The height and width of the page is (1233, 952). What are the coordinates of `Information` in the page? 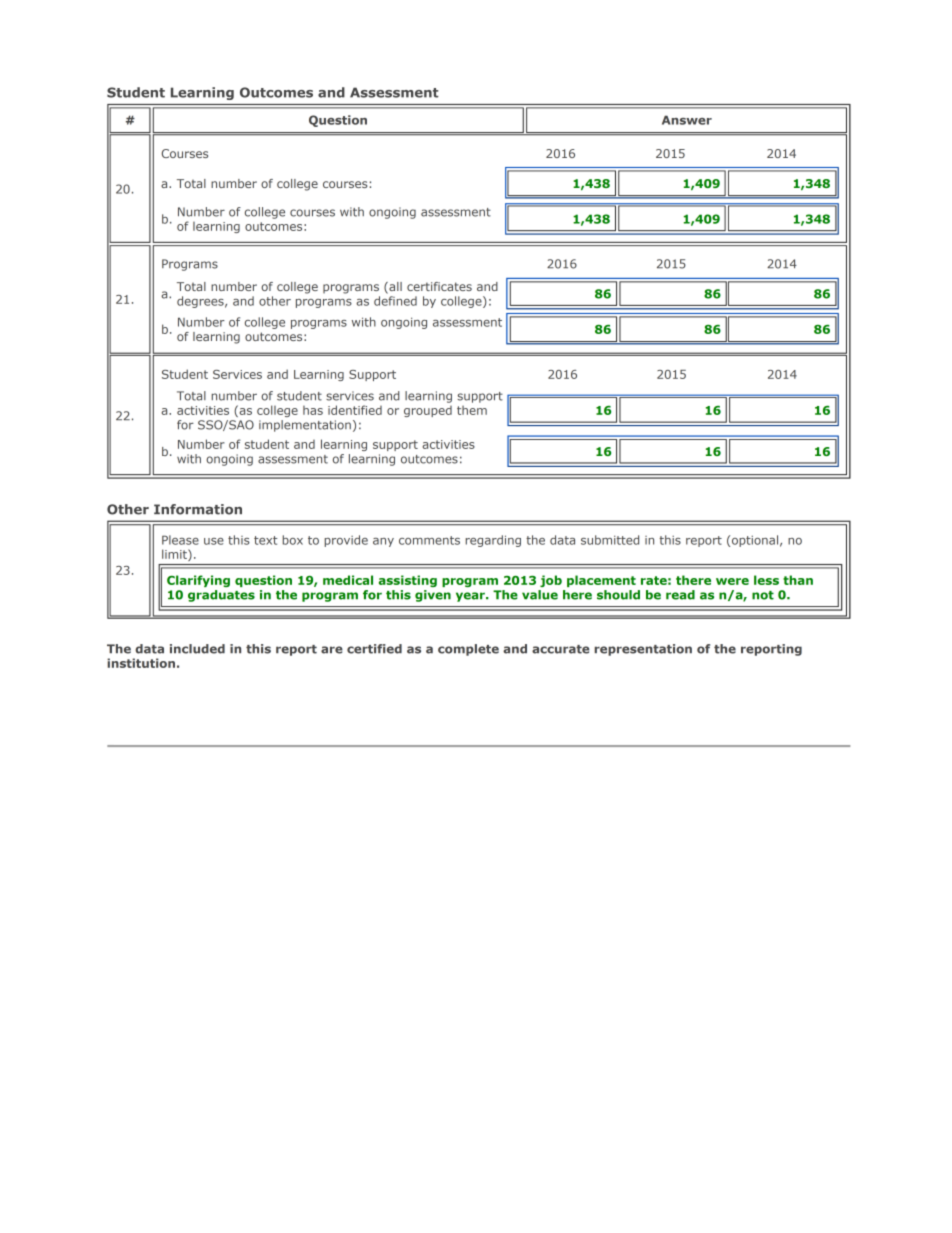 It's located at (198, 509).
